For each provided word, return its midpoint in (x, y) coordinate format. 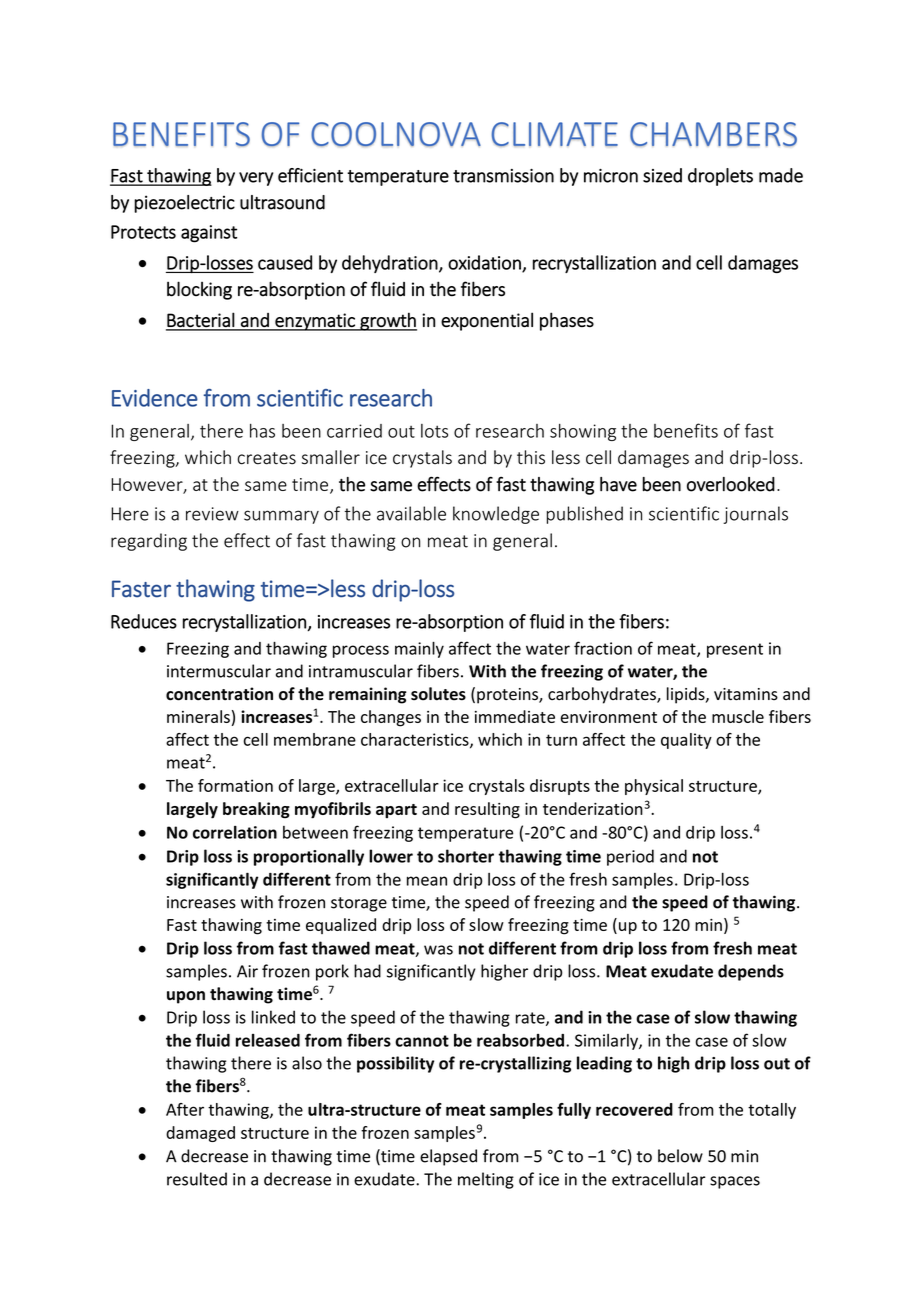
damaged (200, 1134)
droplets (720, 177)
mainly (419, 650)
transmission (503, 176)
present (735, 650)
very (256, 179)
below (680, 1156)
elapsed (448, 1157)
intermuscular (219, 671)
